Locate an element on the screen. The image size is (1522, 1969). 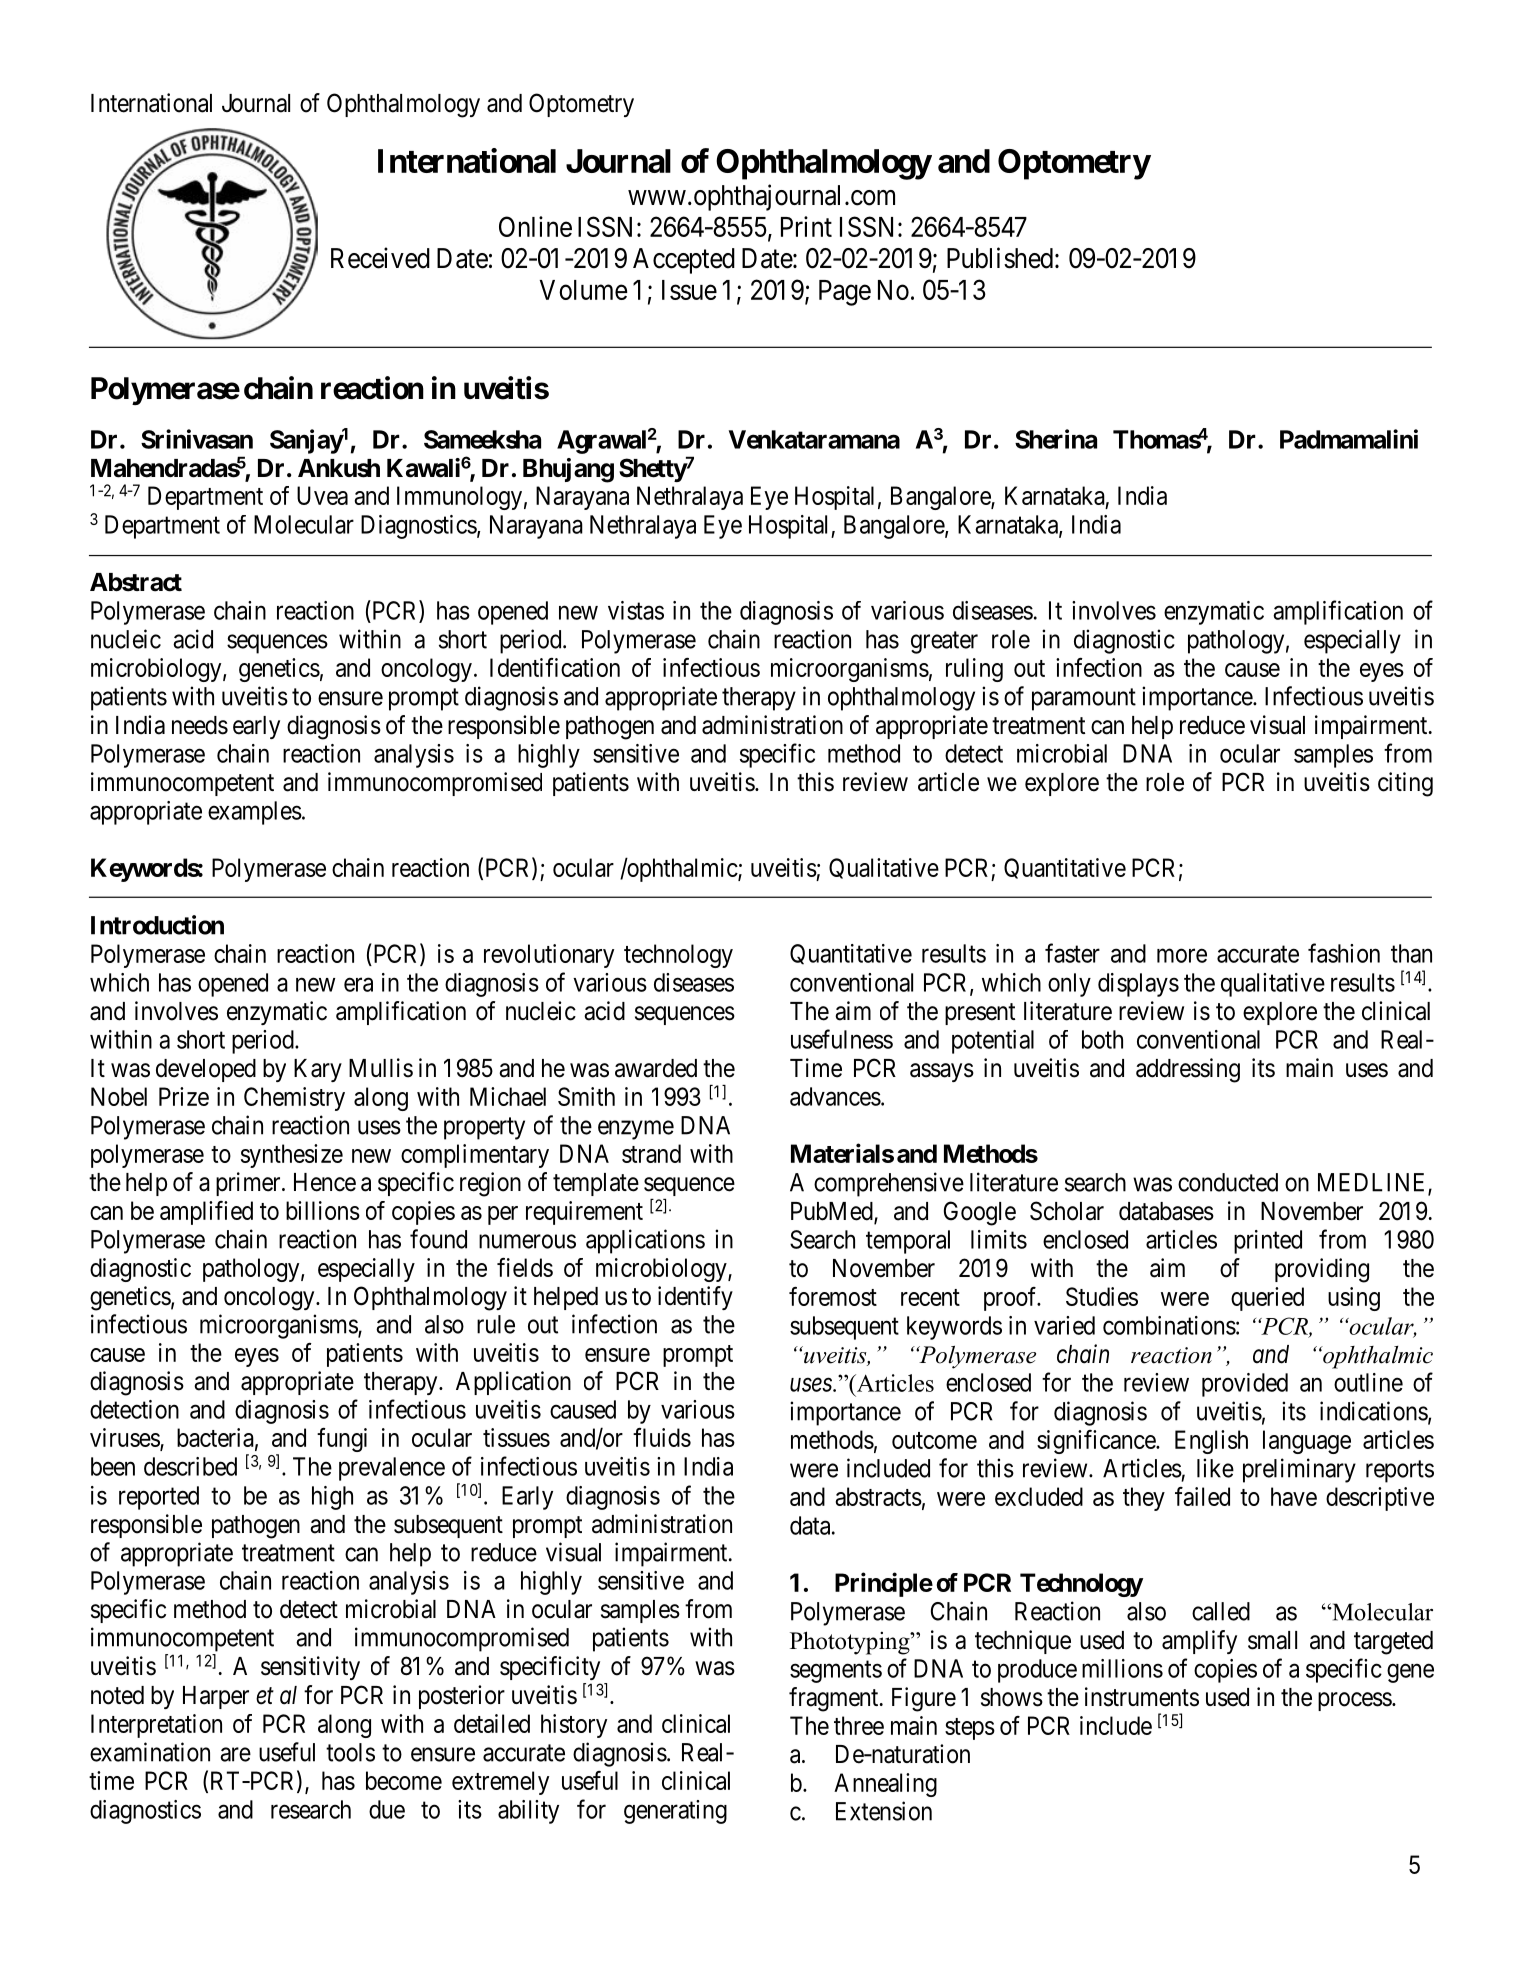
developed is located at coordinates (206, 1070).
